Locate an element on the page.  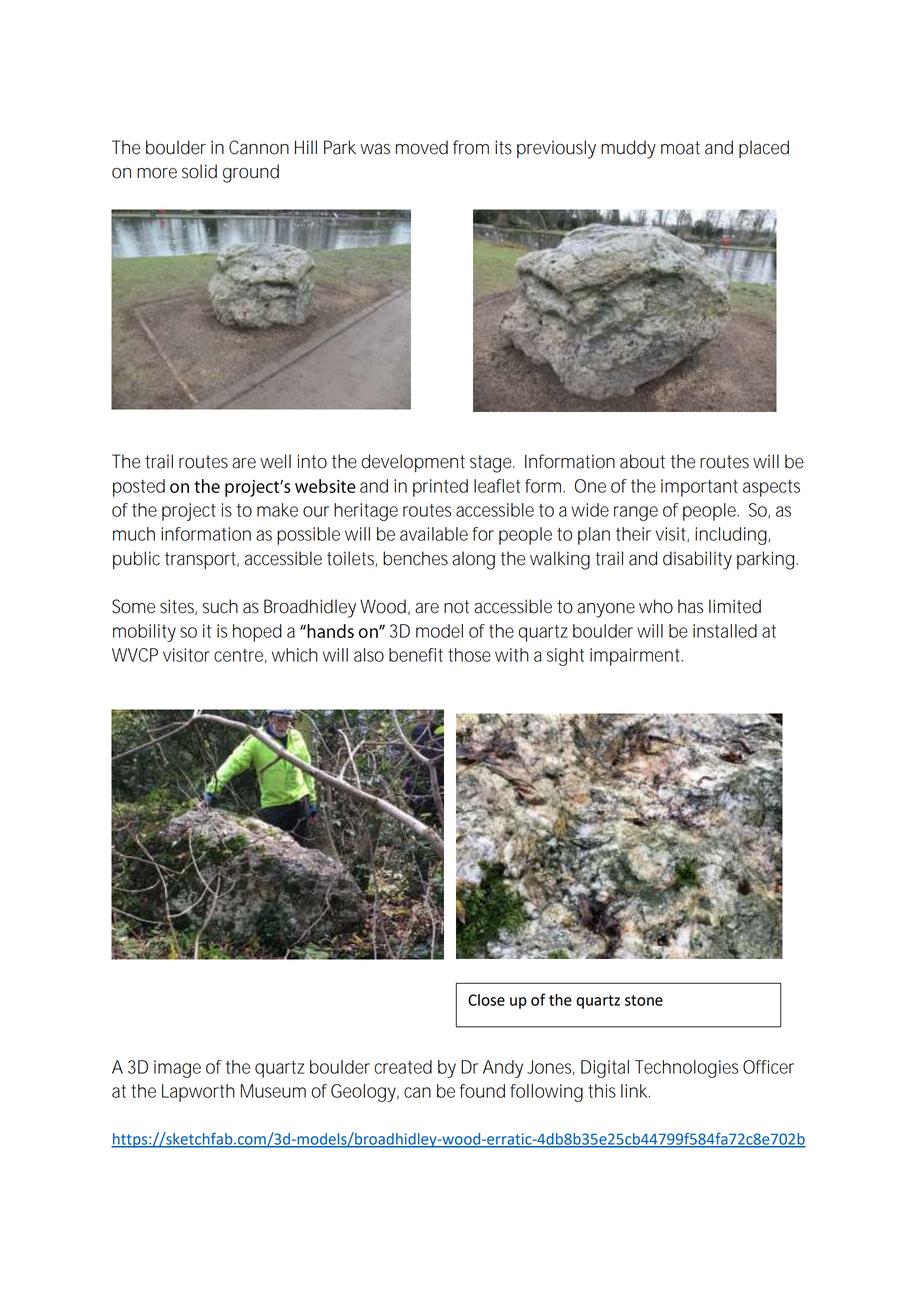
including is located at coordinates (732, 536).
